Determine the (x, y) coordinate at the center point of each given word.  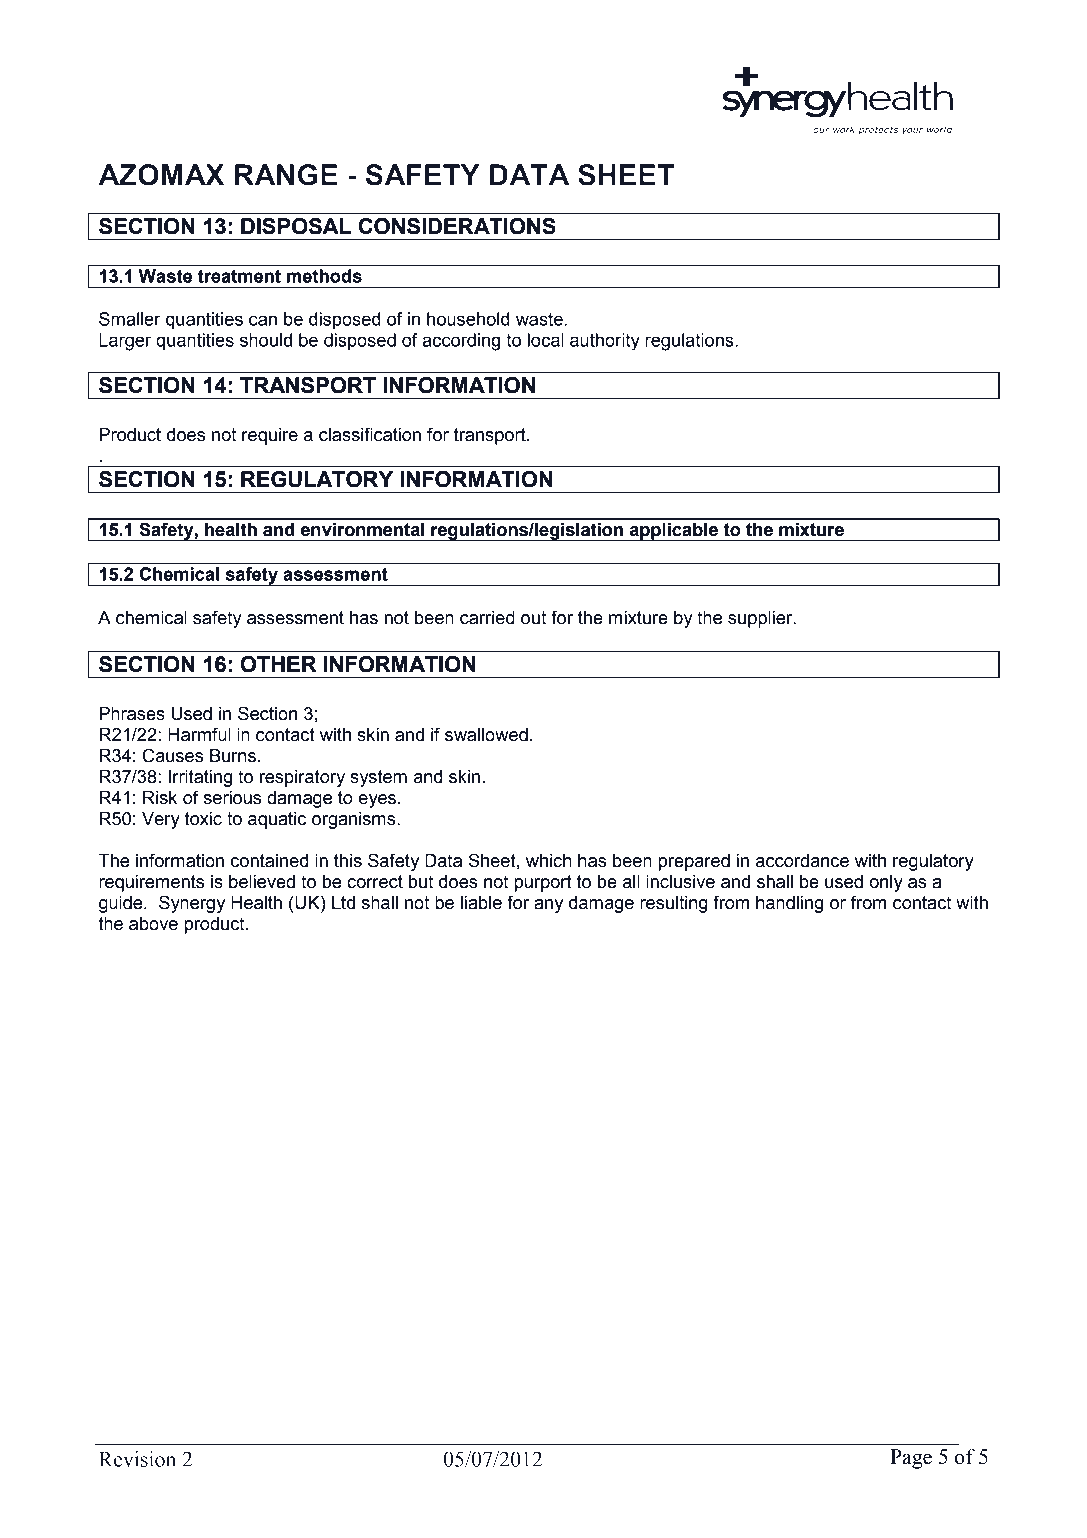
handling (789, 904)
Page (911, 1459)
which (549, 861)
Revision (137, 1459)
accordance (802, 861)
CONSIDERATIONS (457, 226)
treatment (239, 276)
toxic (203, 819)
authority (605, 342)
